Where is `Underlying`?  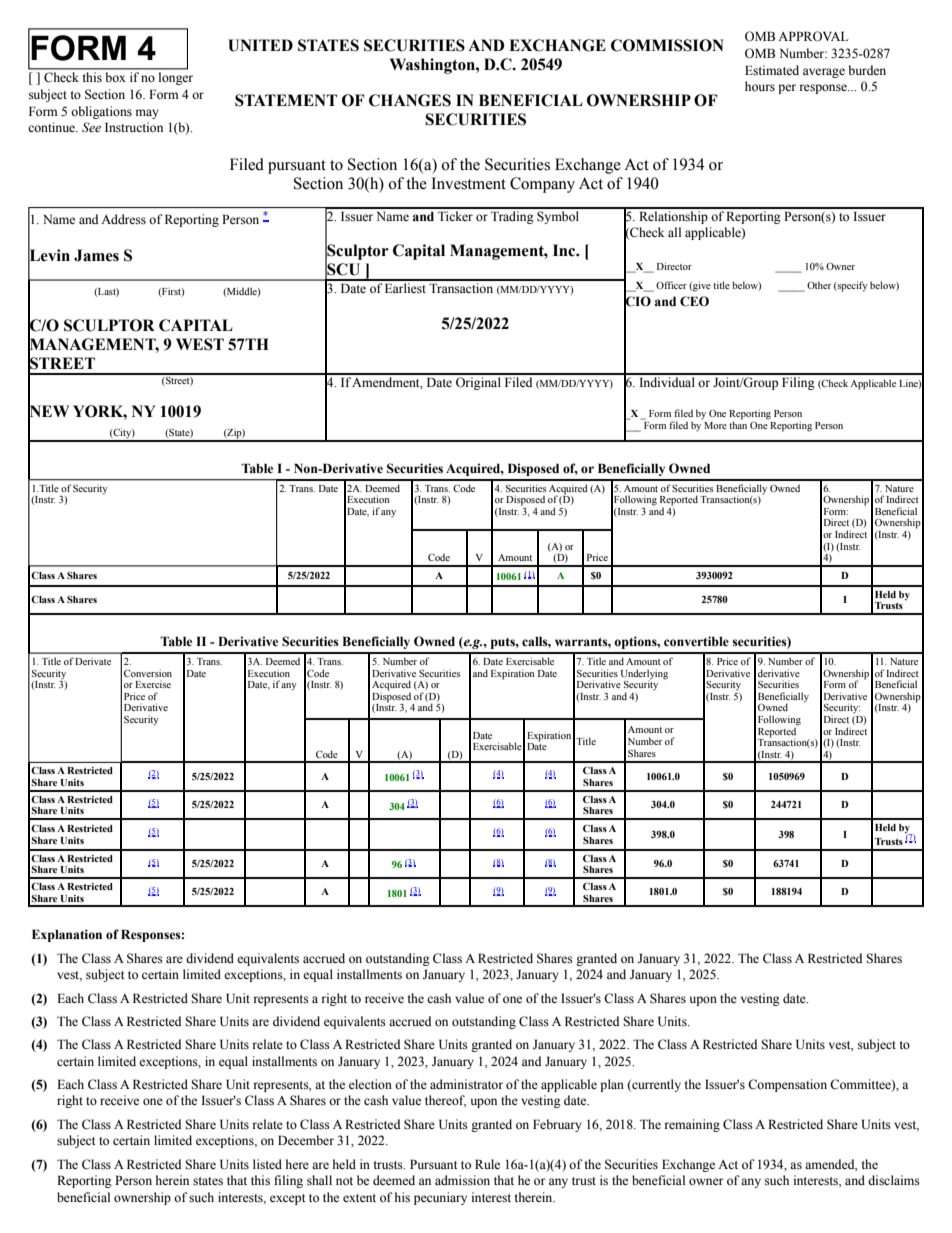 Underlying is located at coordinates (644, 675).
